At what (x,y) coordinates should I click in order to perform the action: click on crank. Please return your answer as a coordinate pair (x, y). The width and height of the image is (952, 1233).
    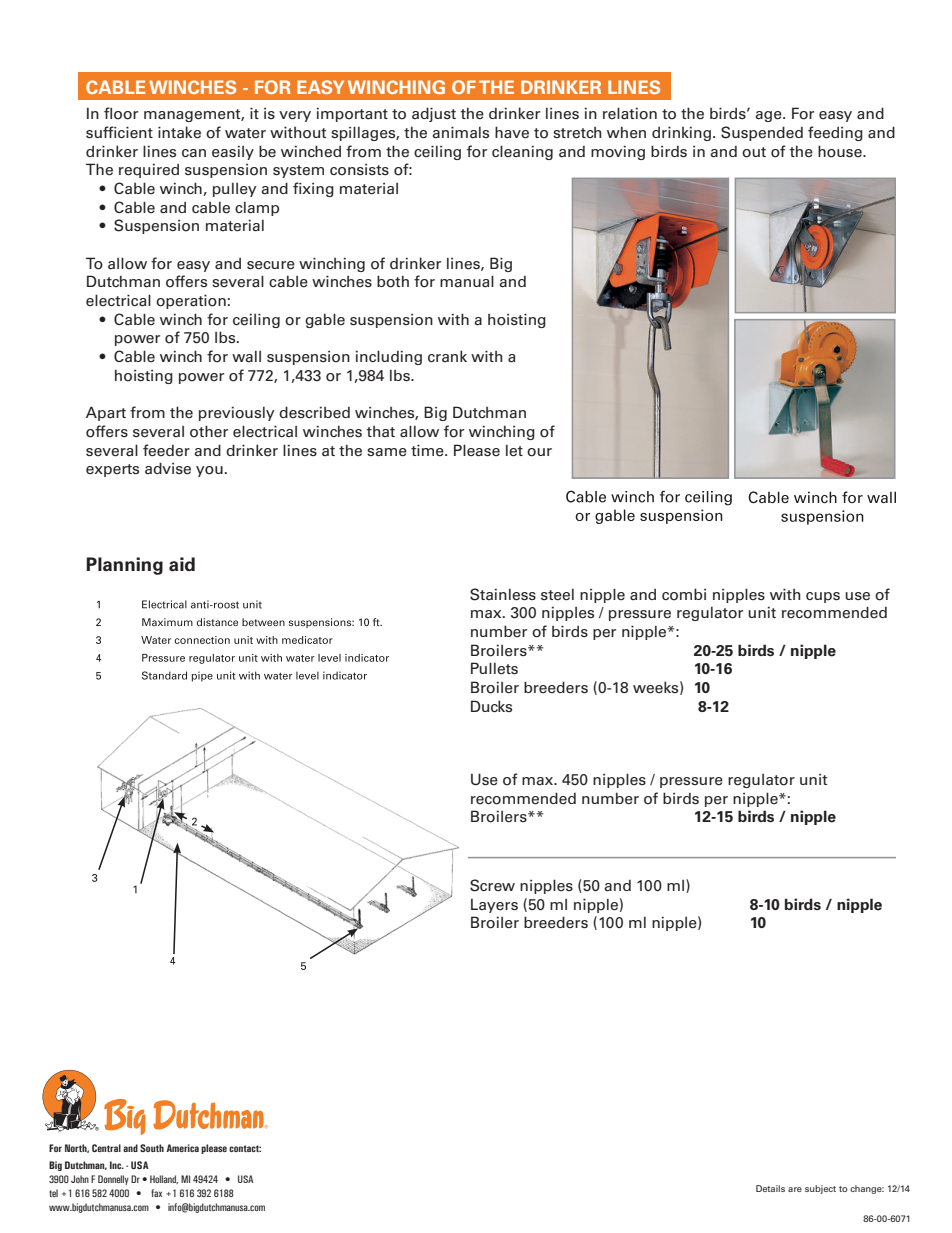
    Looking at the image, I should click on (447, 356).
